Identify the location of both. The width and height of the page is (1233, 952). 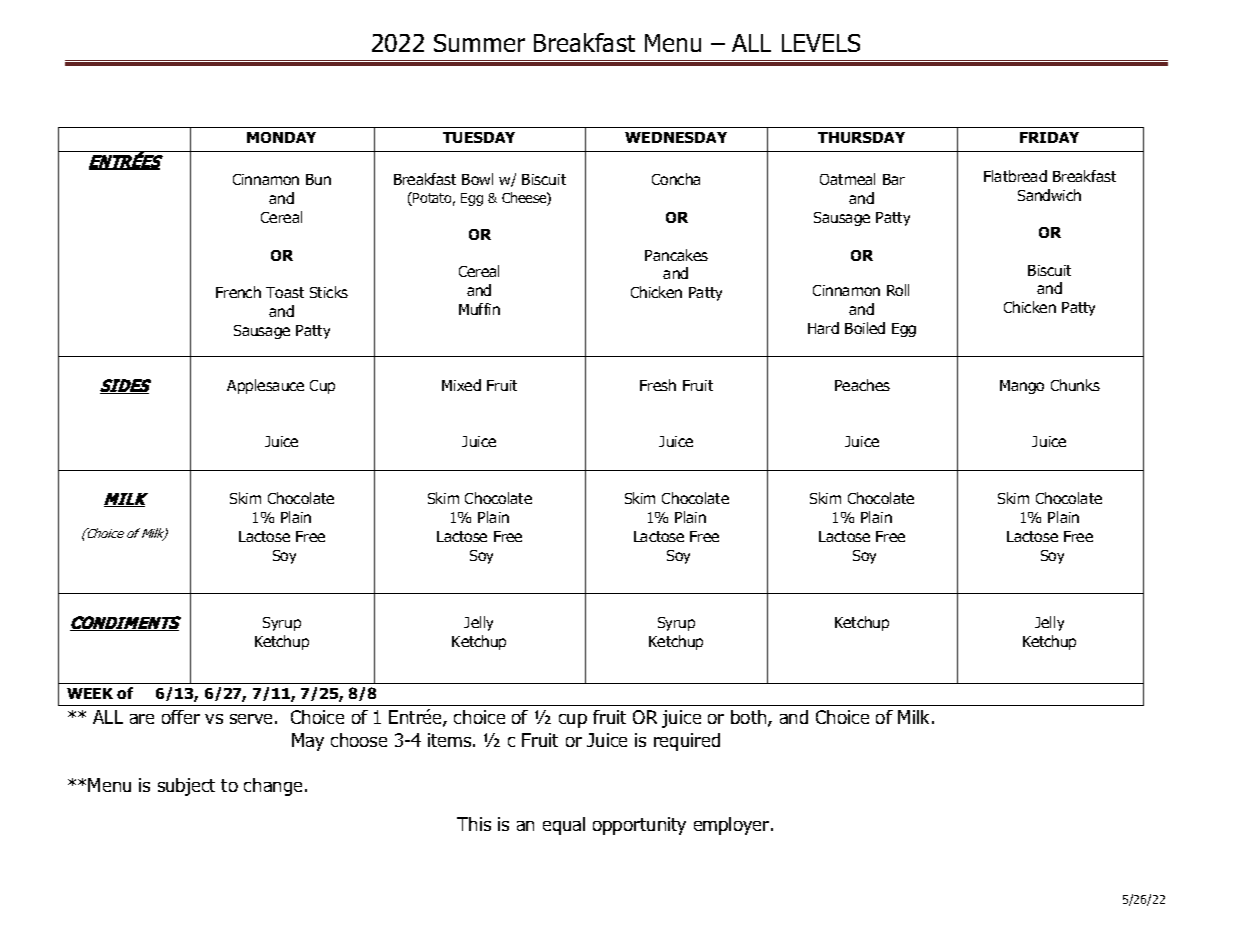
(750, 718).
